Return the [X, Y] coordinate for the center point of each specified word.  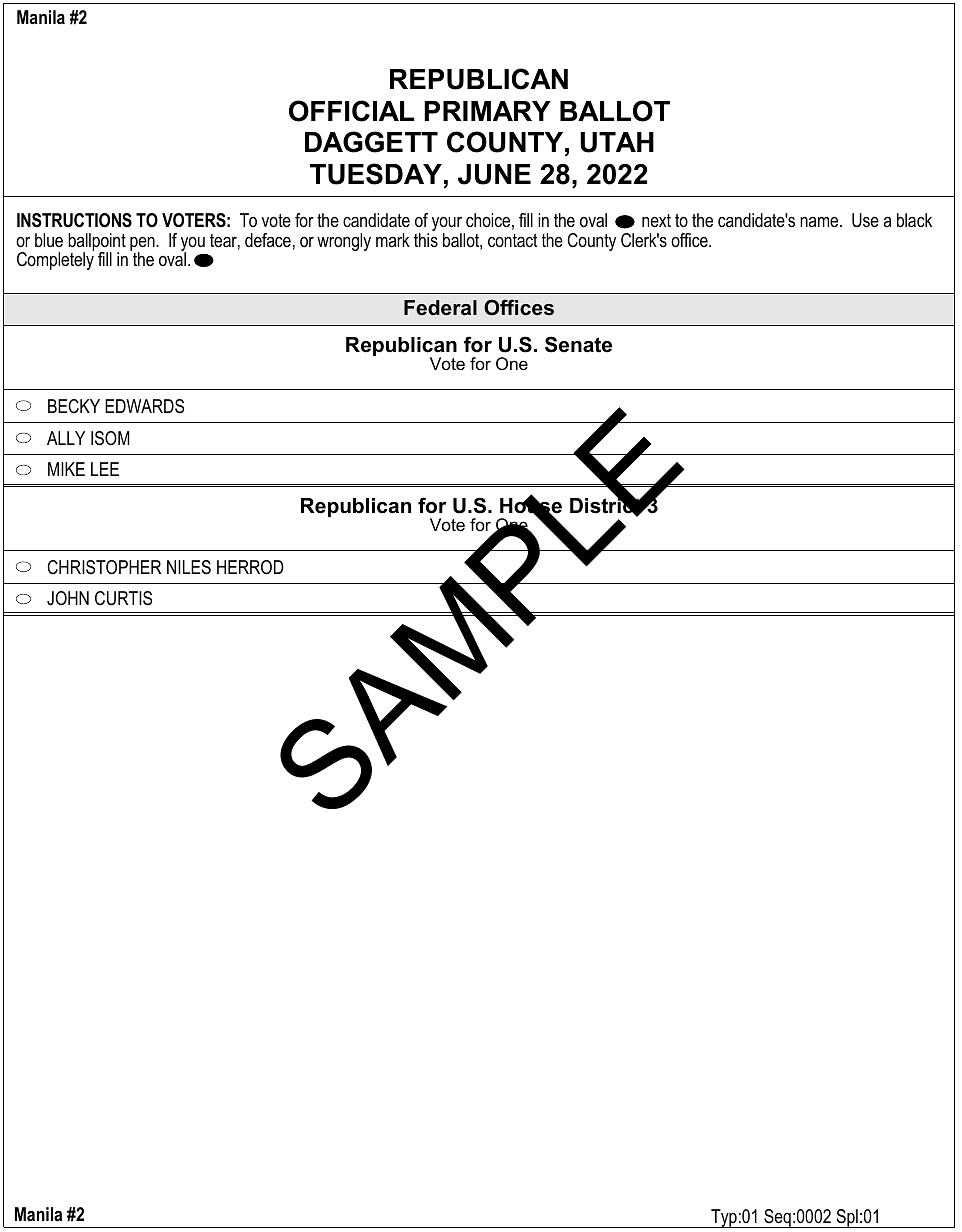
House [531, 506]
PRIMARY [487, 111]
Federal [440, 308]
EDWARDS [144, 406]
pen [143, 245]
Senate [578, 344]
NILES [189, 567]
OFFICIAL [352, 111]
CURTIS [123, 598]
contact [513, 241]
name [820, 222]
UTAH [617, 142]
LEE [105, 469]
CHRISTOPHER [104, 567]
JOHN [68, 598]
